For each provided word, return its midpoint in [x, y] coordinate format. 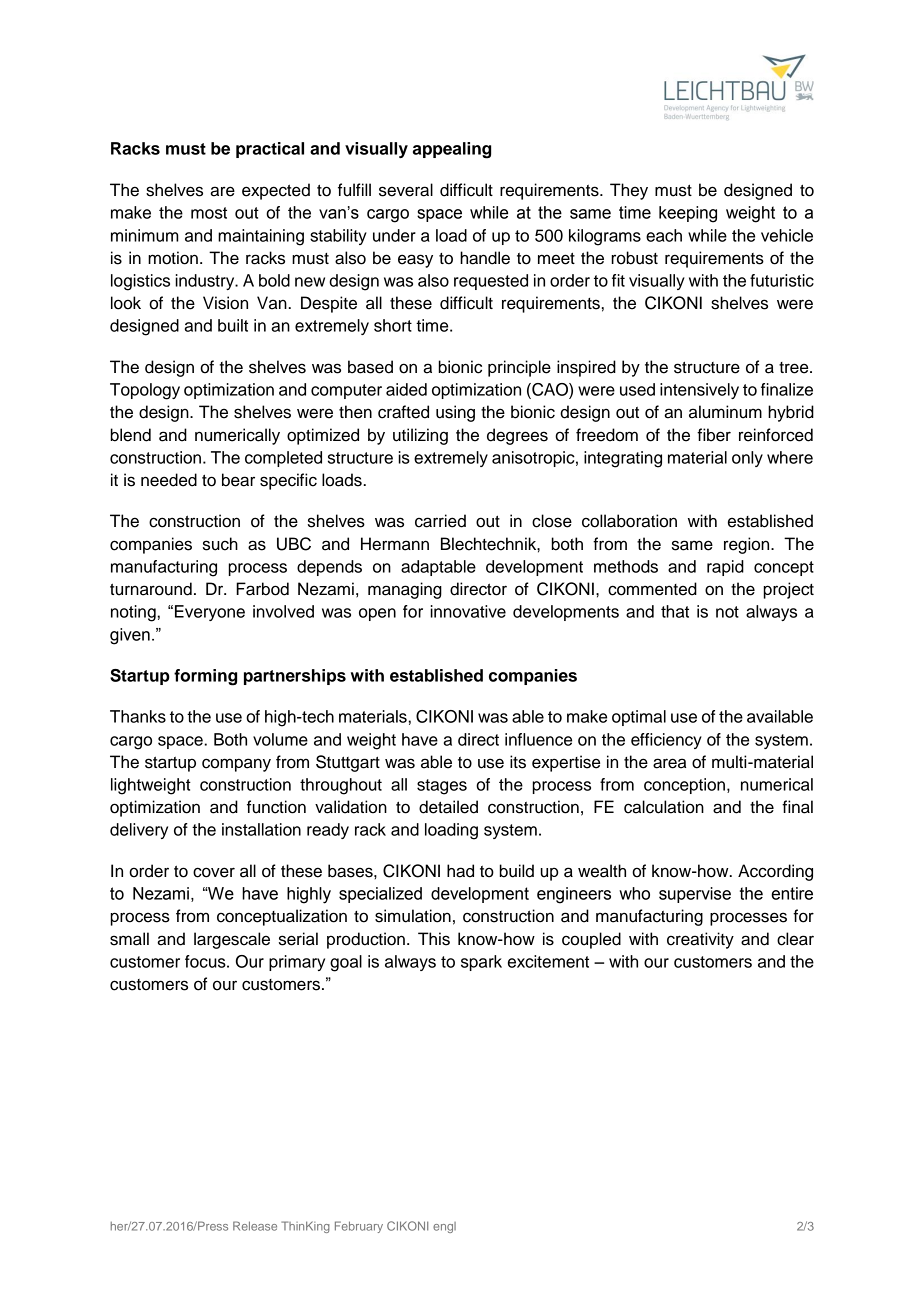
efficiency [666, 741]
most [209, 213]
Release [255, 1226]
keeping [688, 214]
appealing [452, 150]
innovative [468, 611]
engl [444, 1227]
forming [205, 677]
